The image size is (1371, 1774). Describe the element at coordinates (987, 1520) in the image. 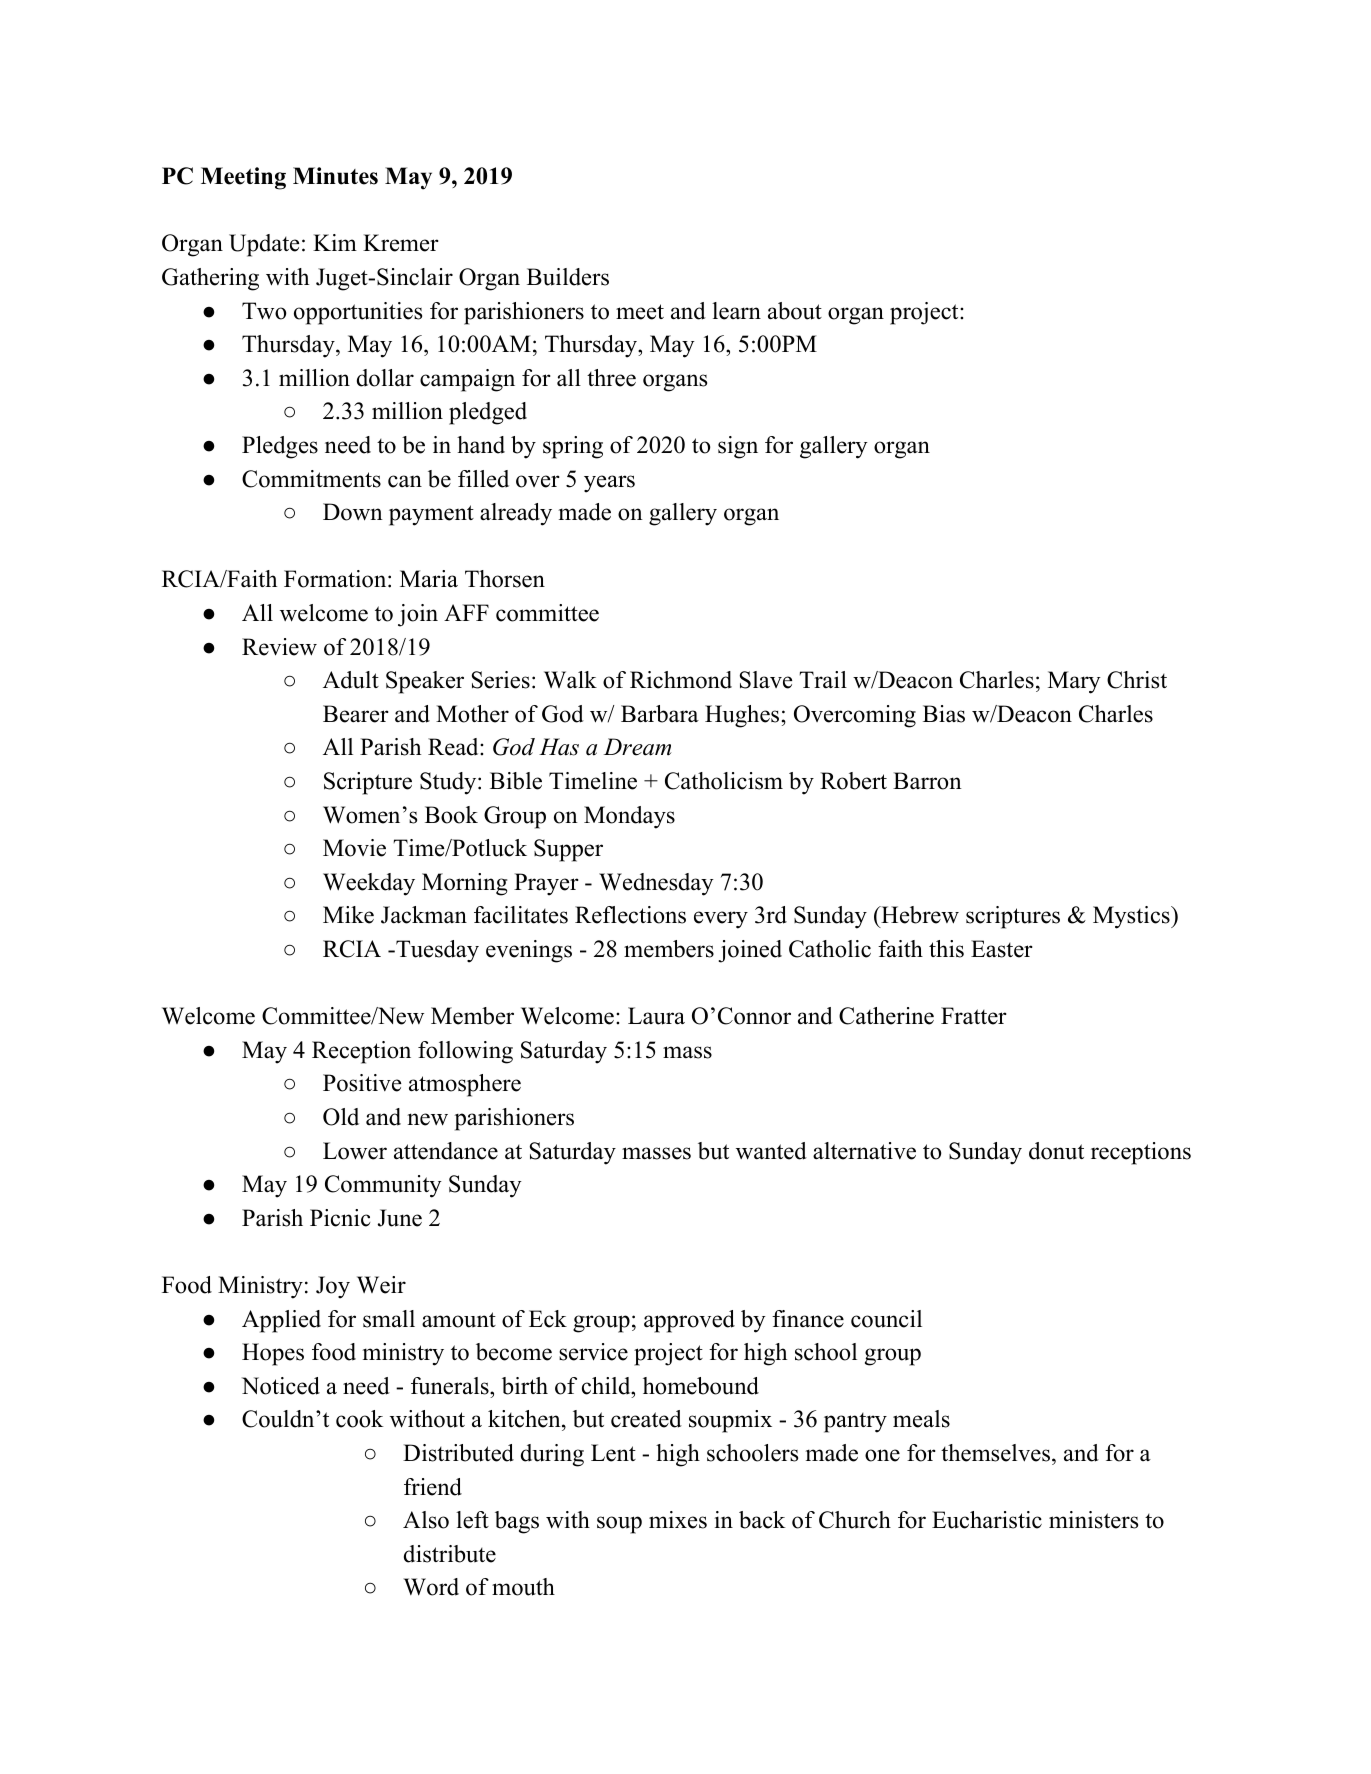

I see `Eucharistic` at that location.
